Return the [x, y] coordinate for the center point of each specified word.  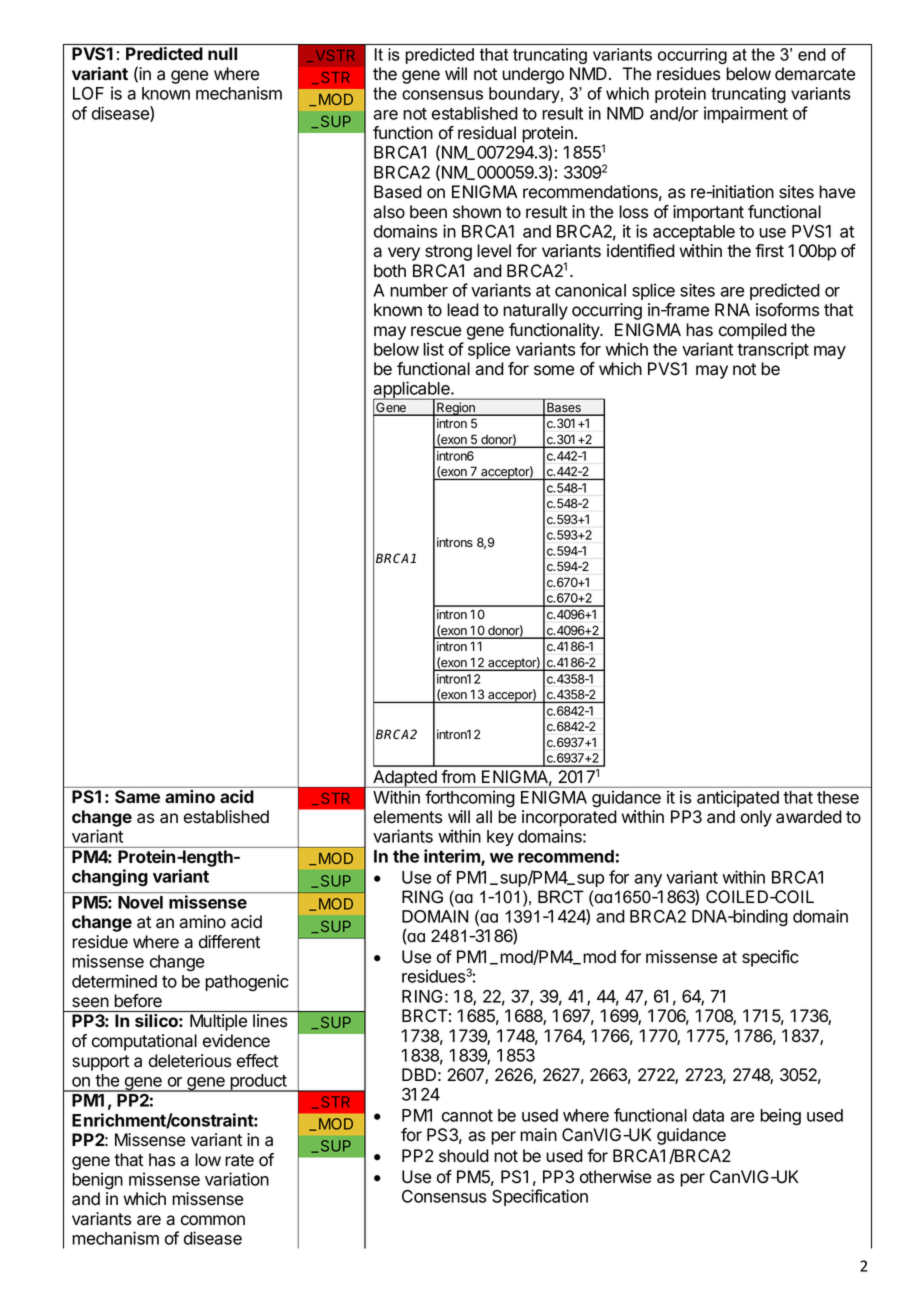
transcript [773, 350]
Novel [140, 902]
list [433, 349]
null [222, 53]
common [213, 1220]
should [464, 1156]
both [390, 271]
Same [137, 796]
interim [453, 857]
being [780, 1117]
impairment [746, 114]
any [648, 880]
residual [487, 133]
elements [408, 817]
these [838, 797]
